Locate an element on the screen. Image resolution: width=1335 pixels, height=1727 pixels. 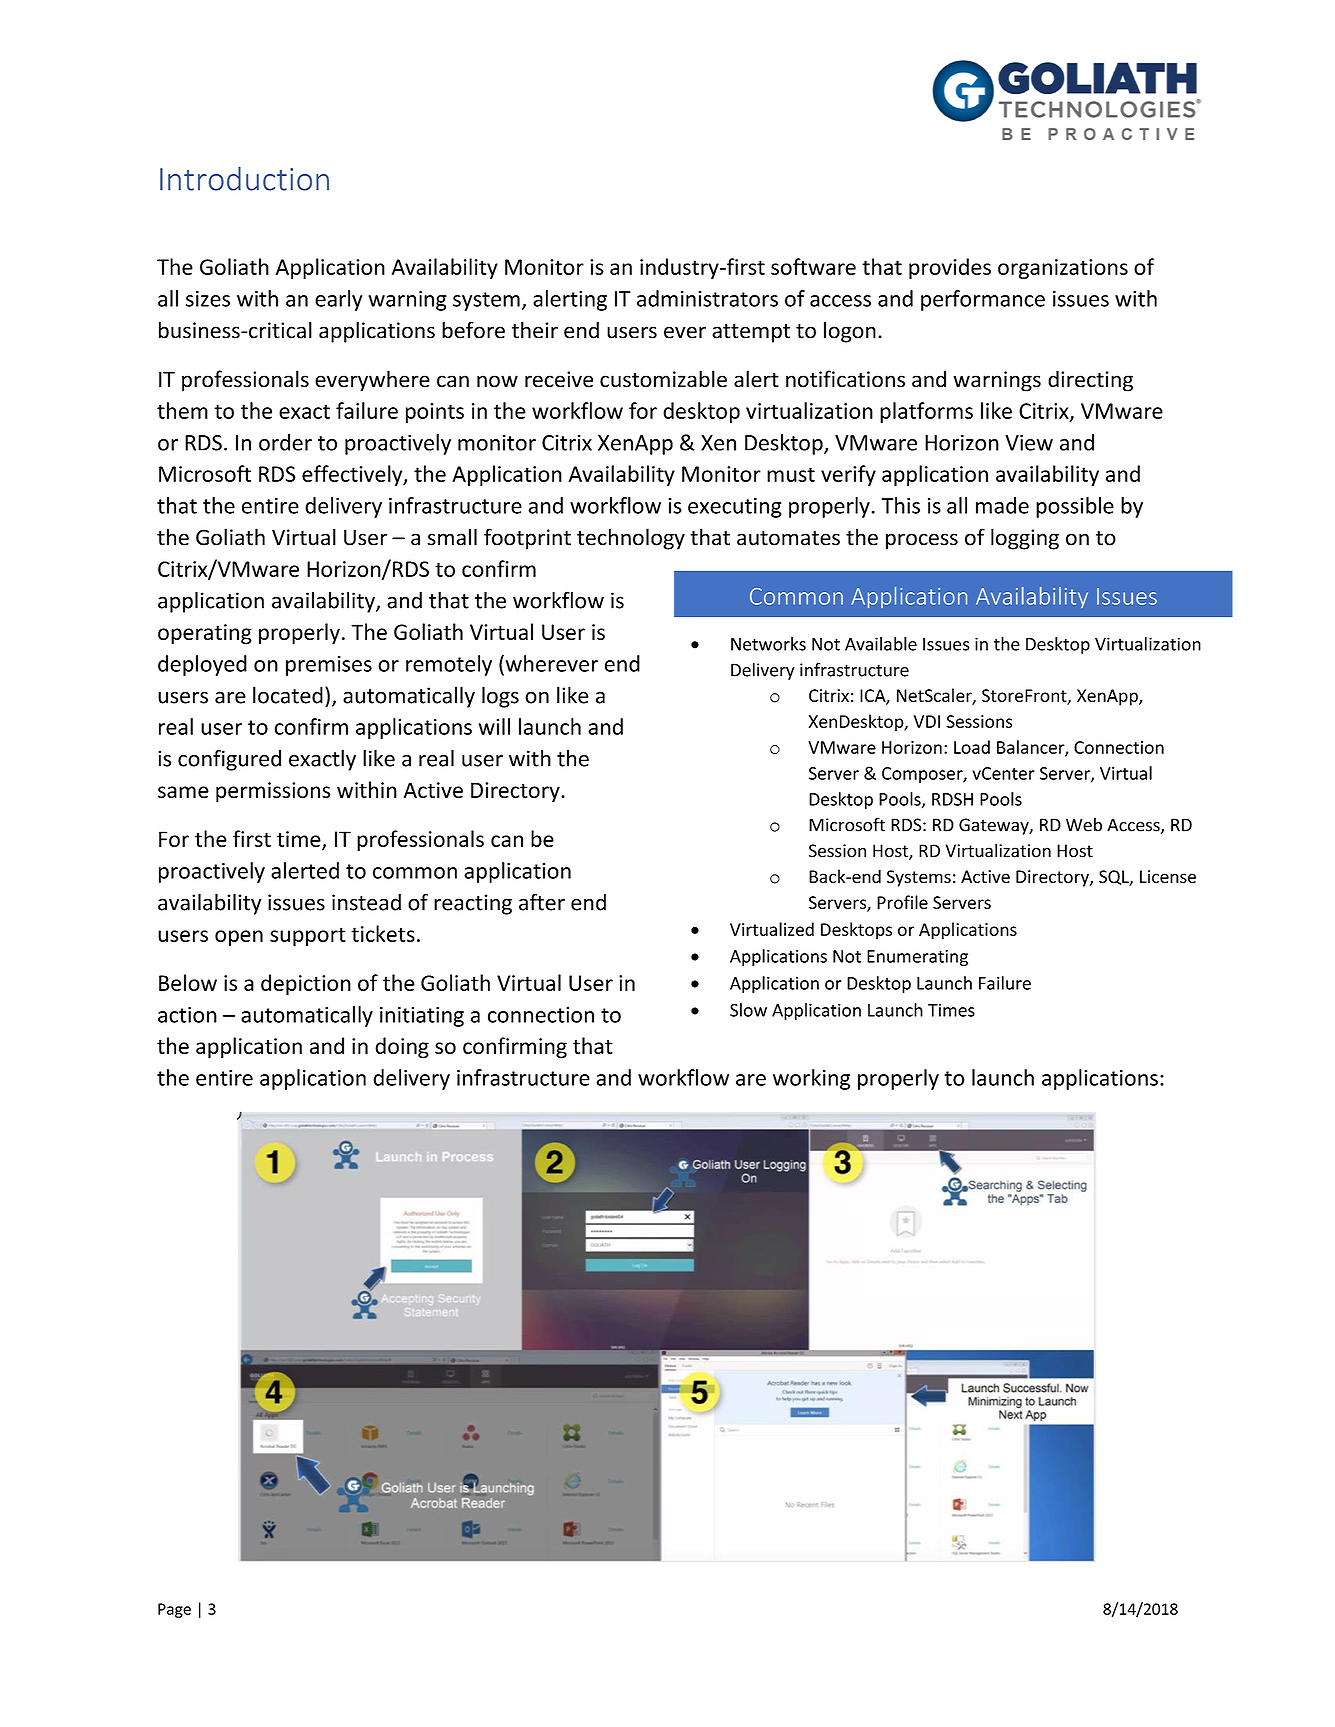
support is located at coordinates (308, 936).
